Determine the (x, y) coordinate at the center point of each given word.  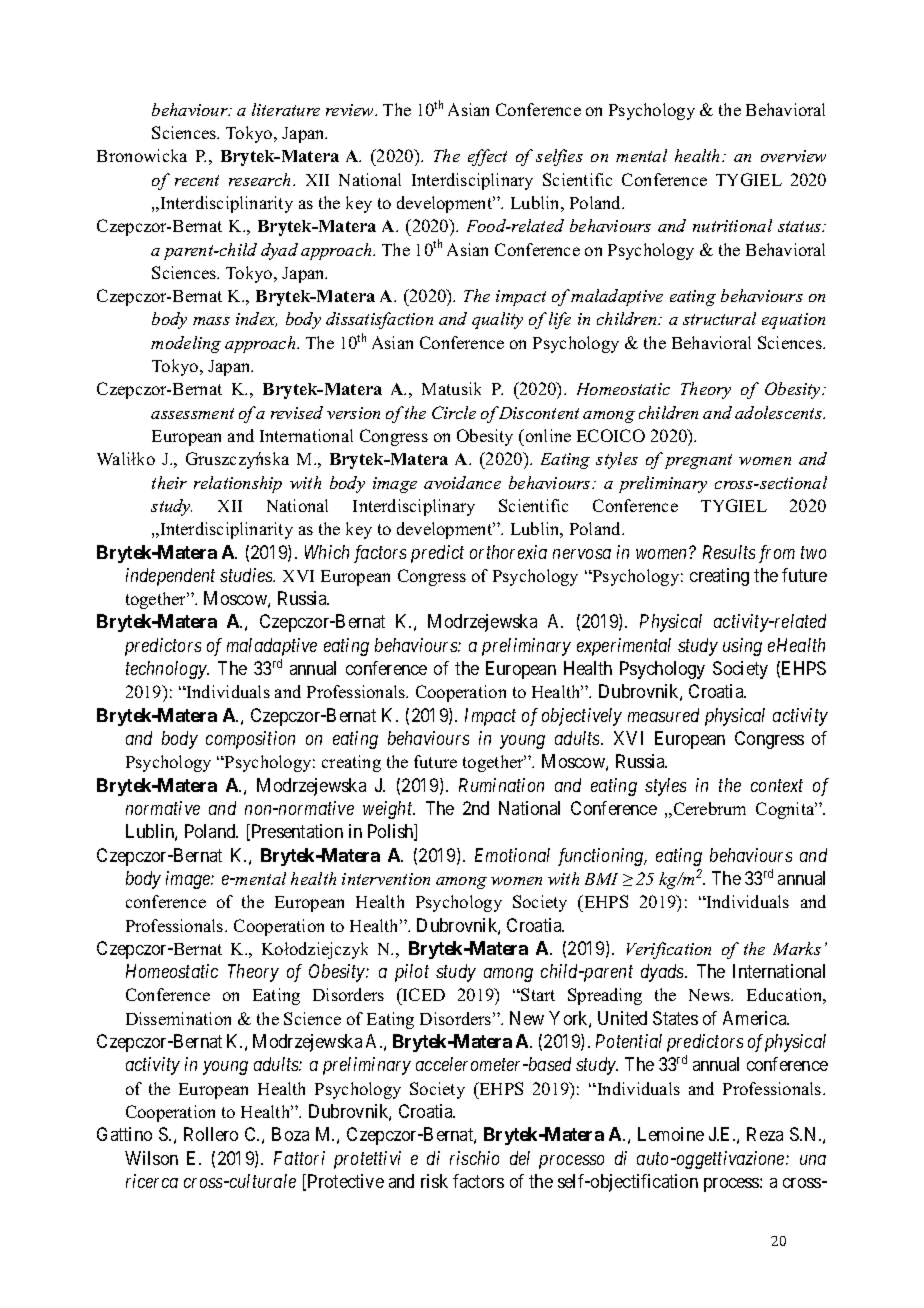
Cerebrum (708, 809)
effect (487, 157)
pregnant (698, 461)
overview (793, 156)
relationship (238, 484)
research (261, 179)
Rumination (501, 785)
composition (250, 740)
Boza (290, 1134)
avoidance (462, 482)
